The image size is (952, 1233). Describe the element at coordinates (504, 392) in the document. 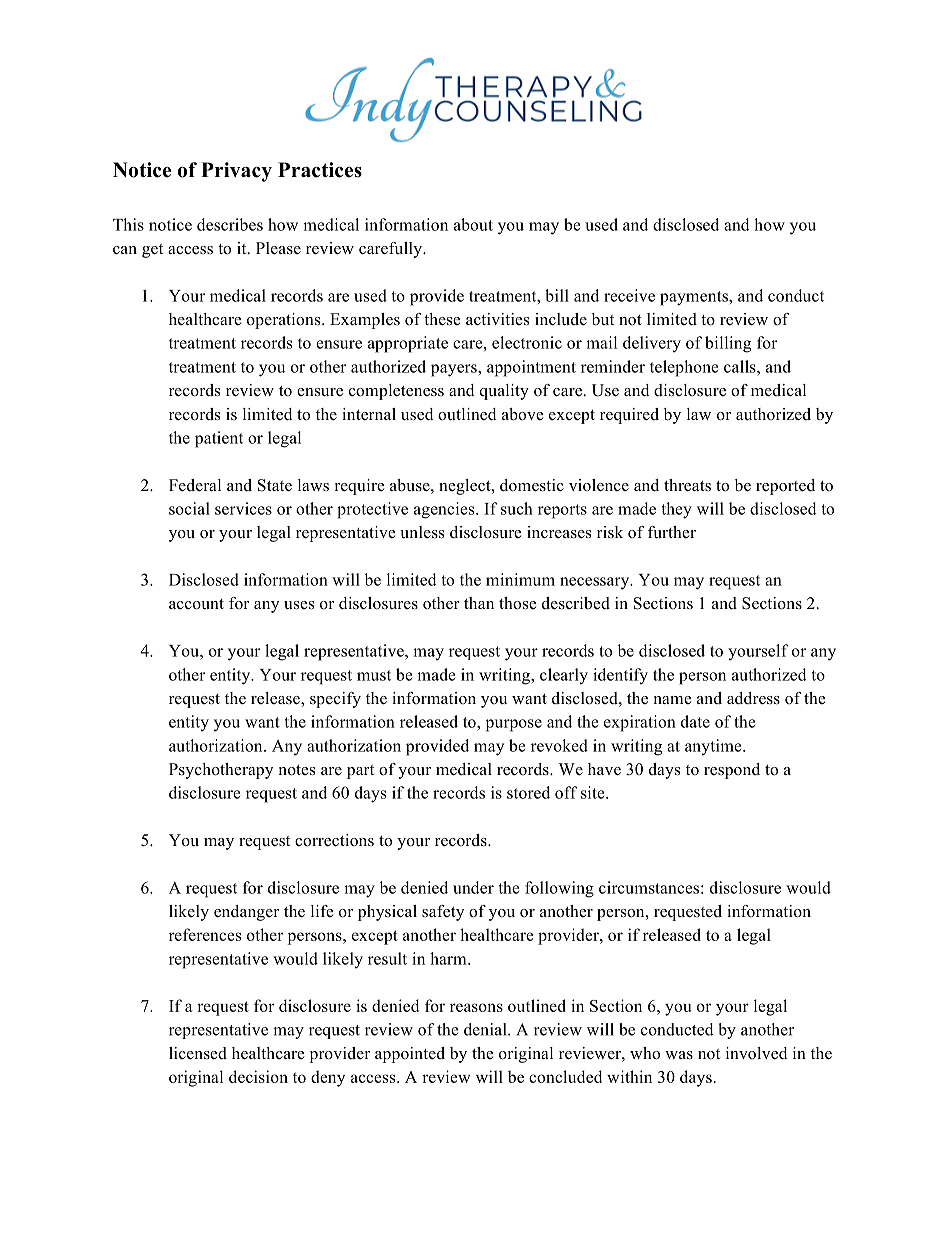

I see `quality` at that location.
